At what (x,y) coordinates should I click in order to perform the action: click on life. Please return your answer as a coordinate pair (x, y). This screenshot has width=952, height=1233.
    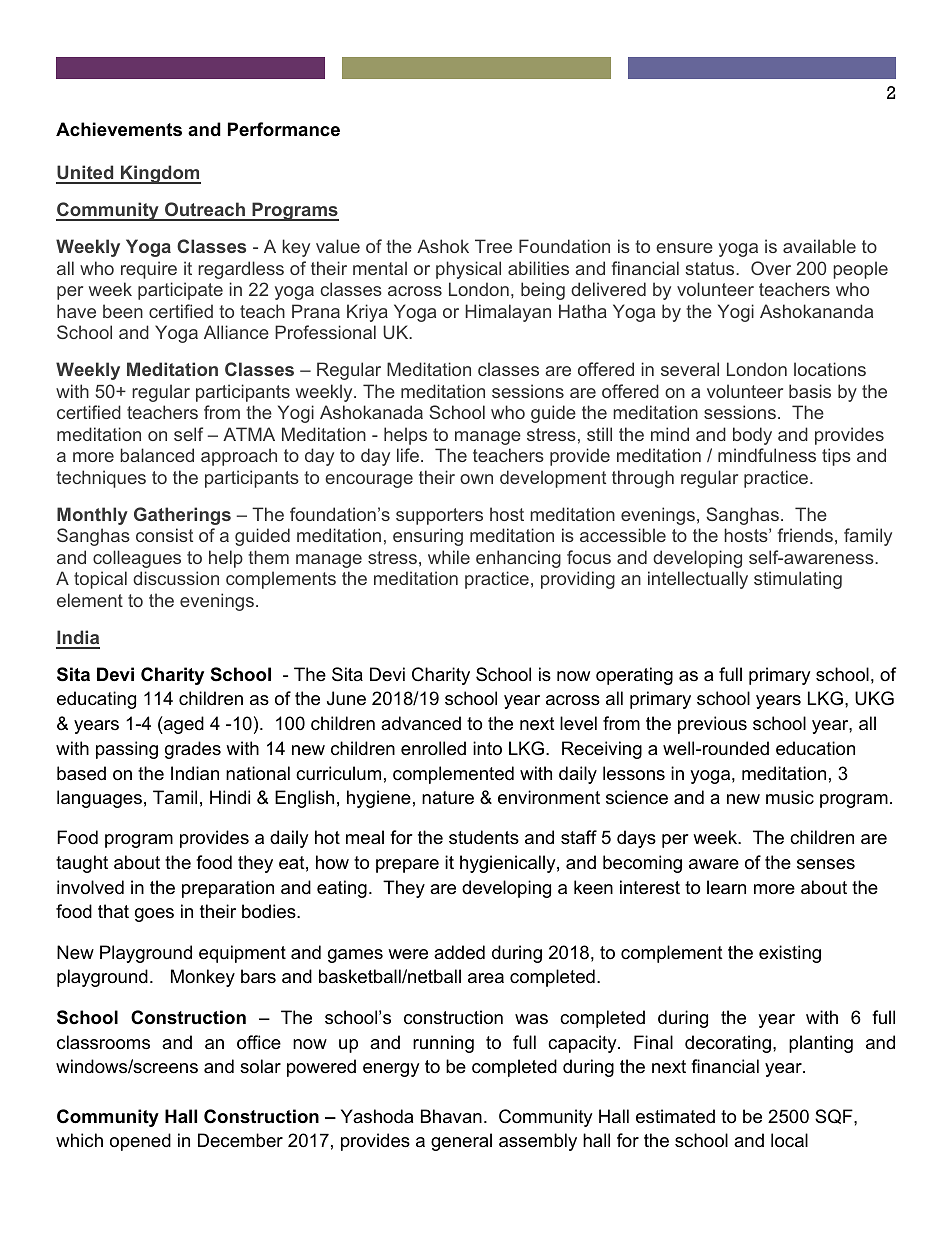
    Looking at the image, I should click on (408, 455).
